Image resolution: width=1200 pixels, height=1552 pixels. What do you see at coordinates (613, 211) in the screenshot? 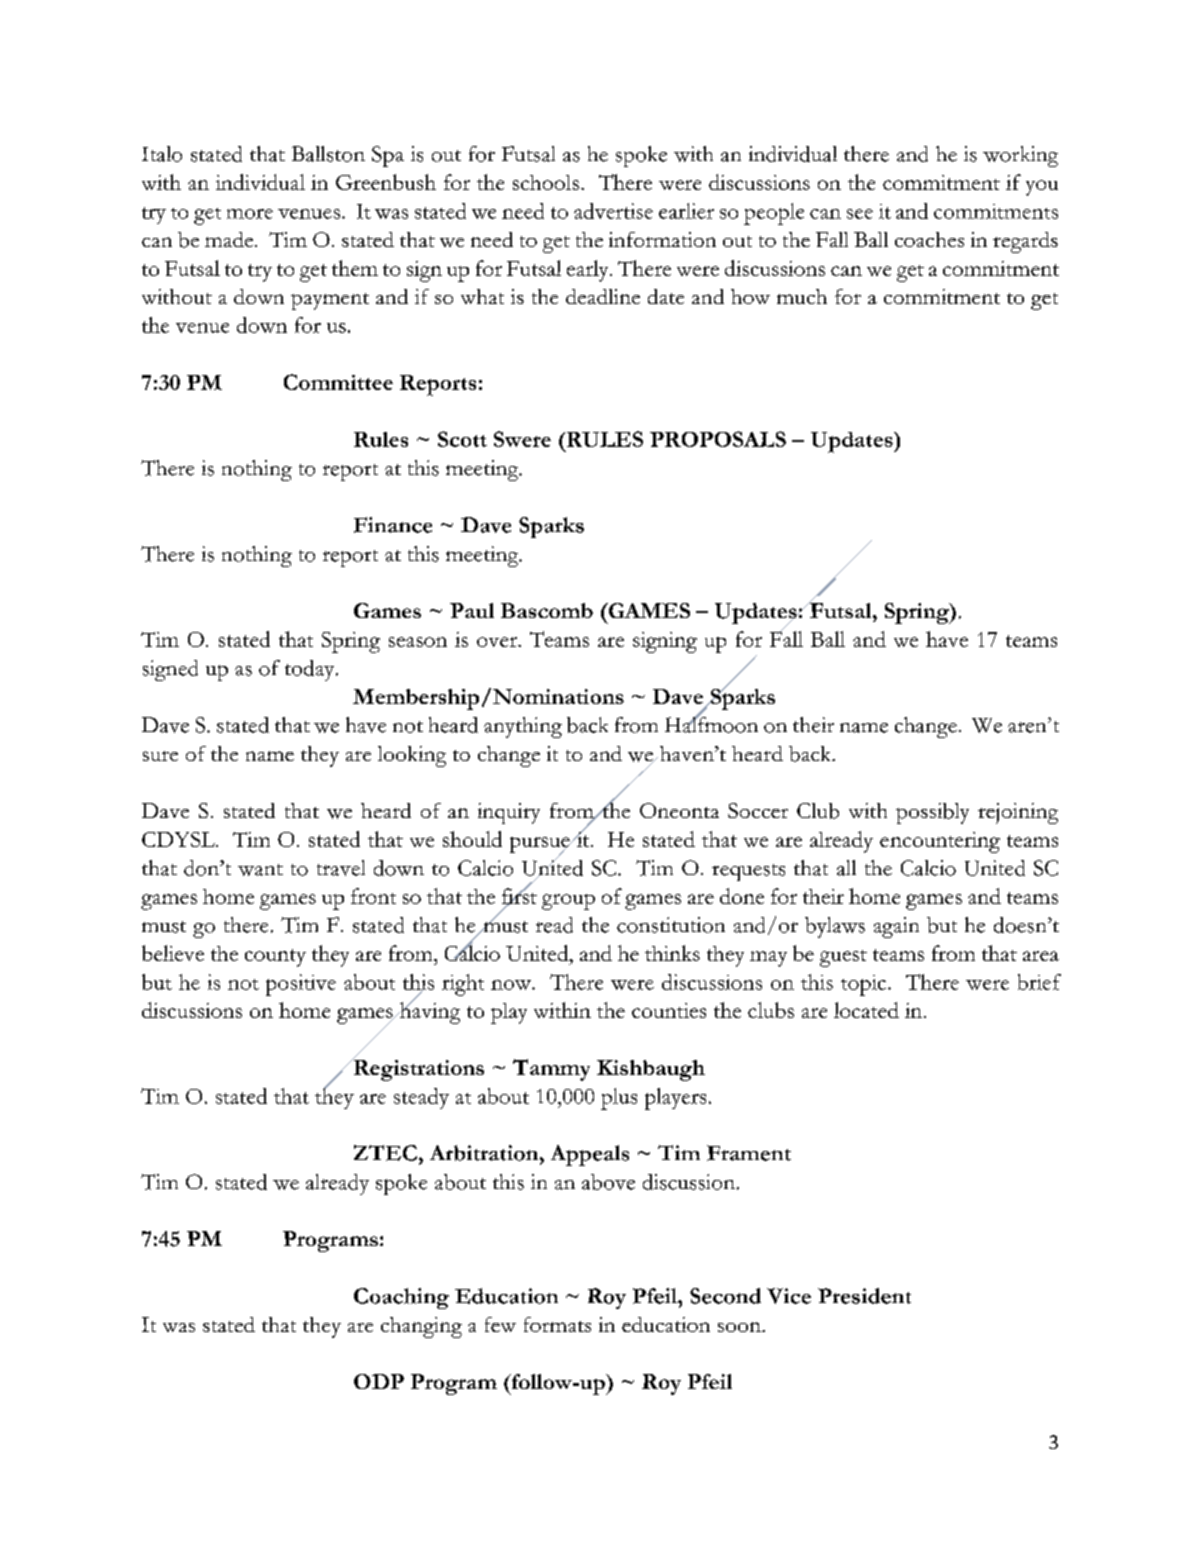
I see `advertise` at bounding box center [613, 211].
